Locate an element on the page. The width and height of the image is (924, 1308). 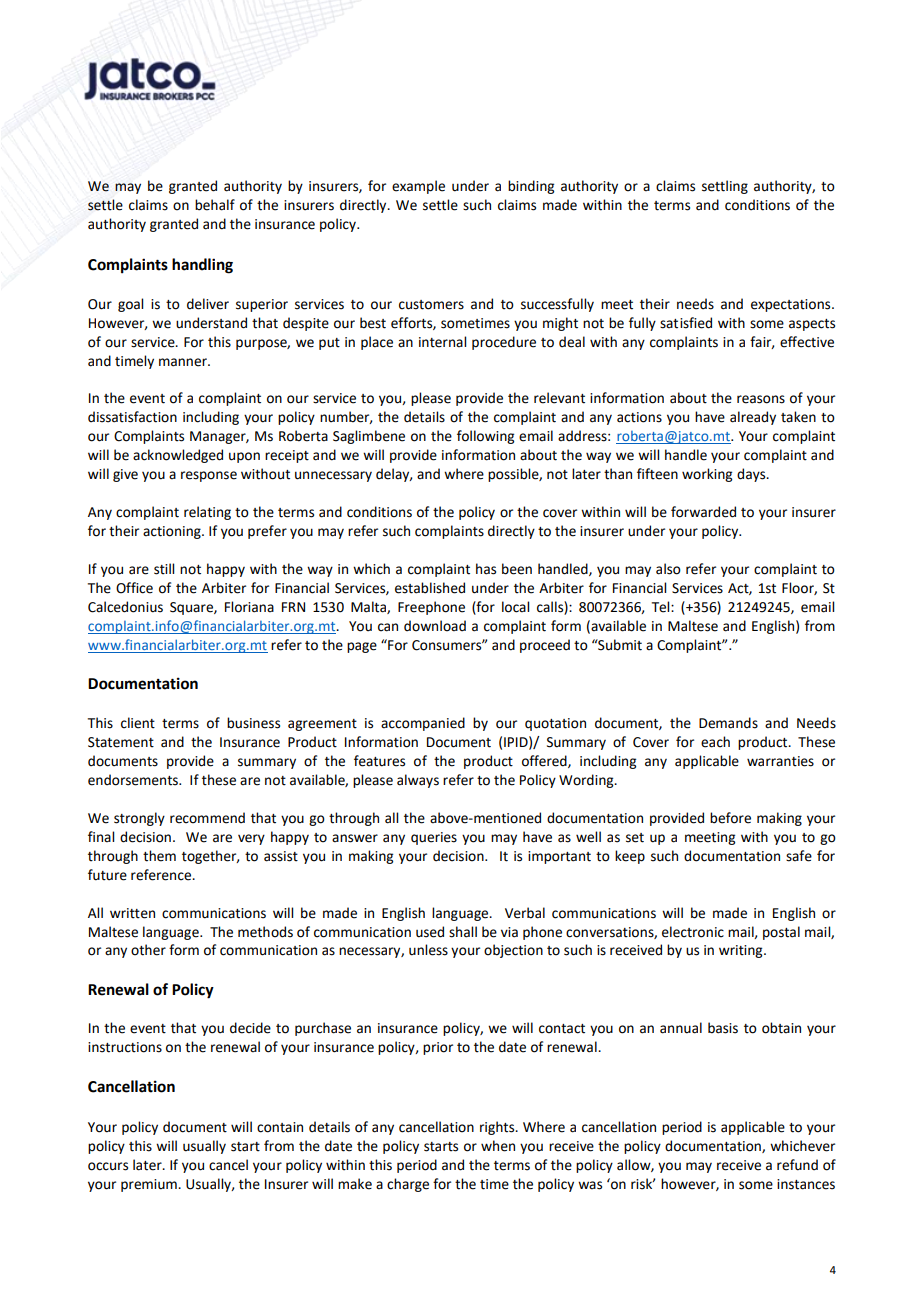
been is located at coordinates (517, 569).
